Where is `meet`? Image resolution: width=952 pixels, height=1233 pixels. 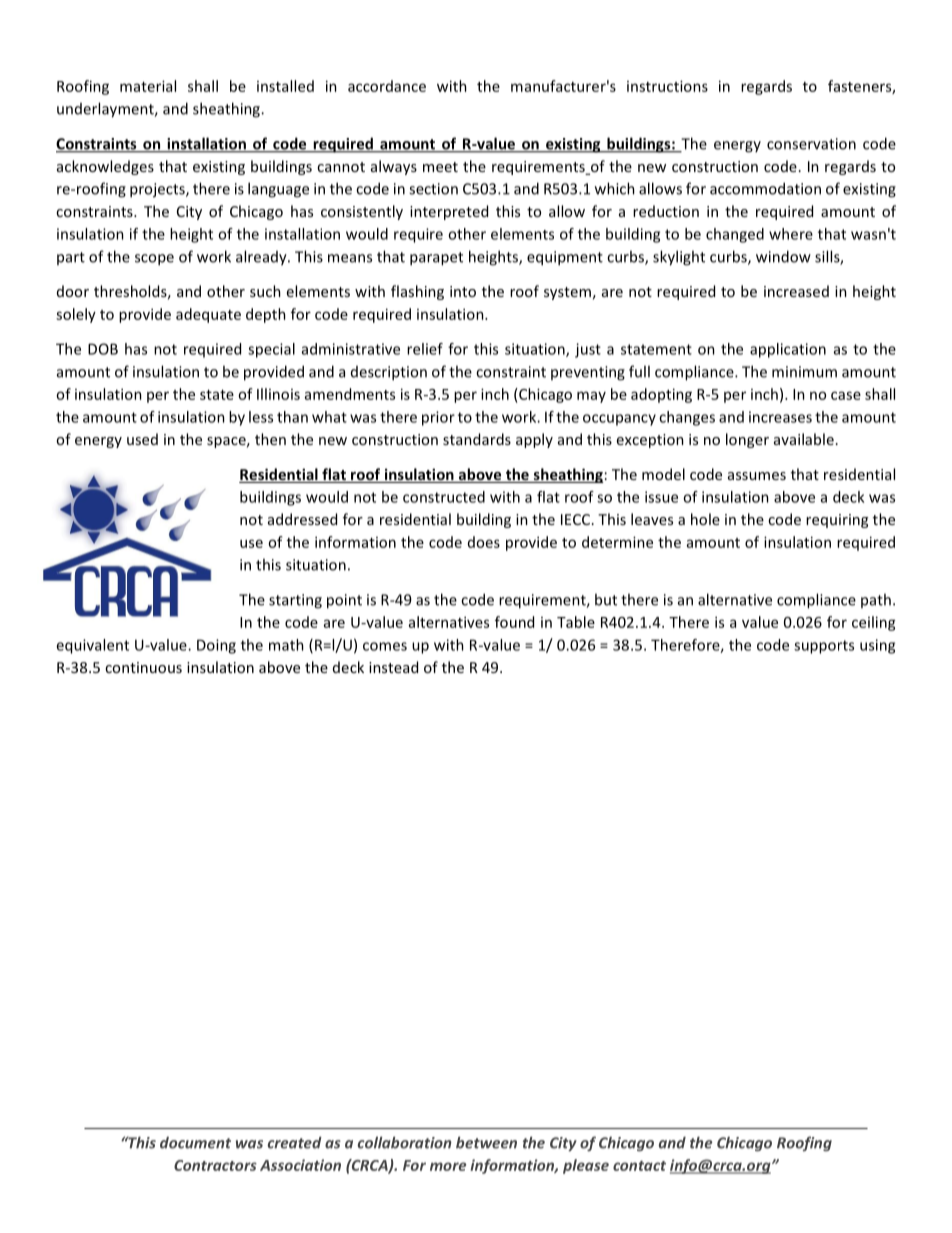 meet is located at coordinates (440, 167).
